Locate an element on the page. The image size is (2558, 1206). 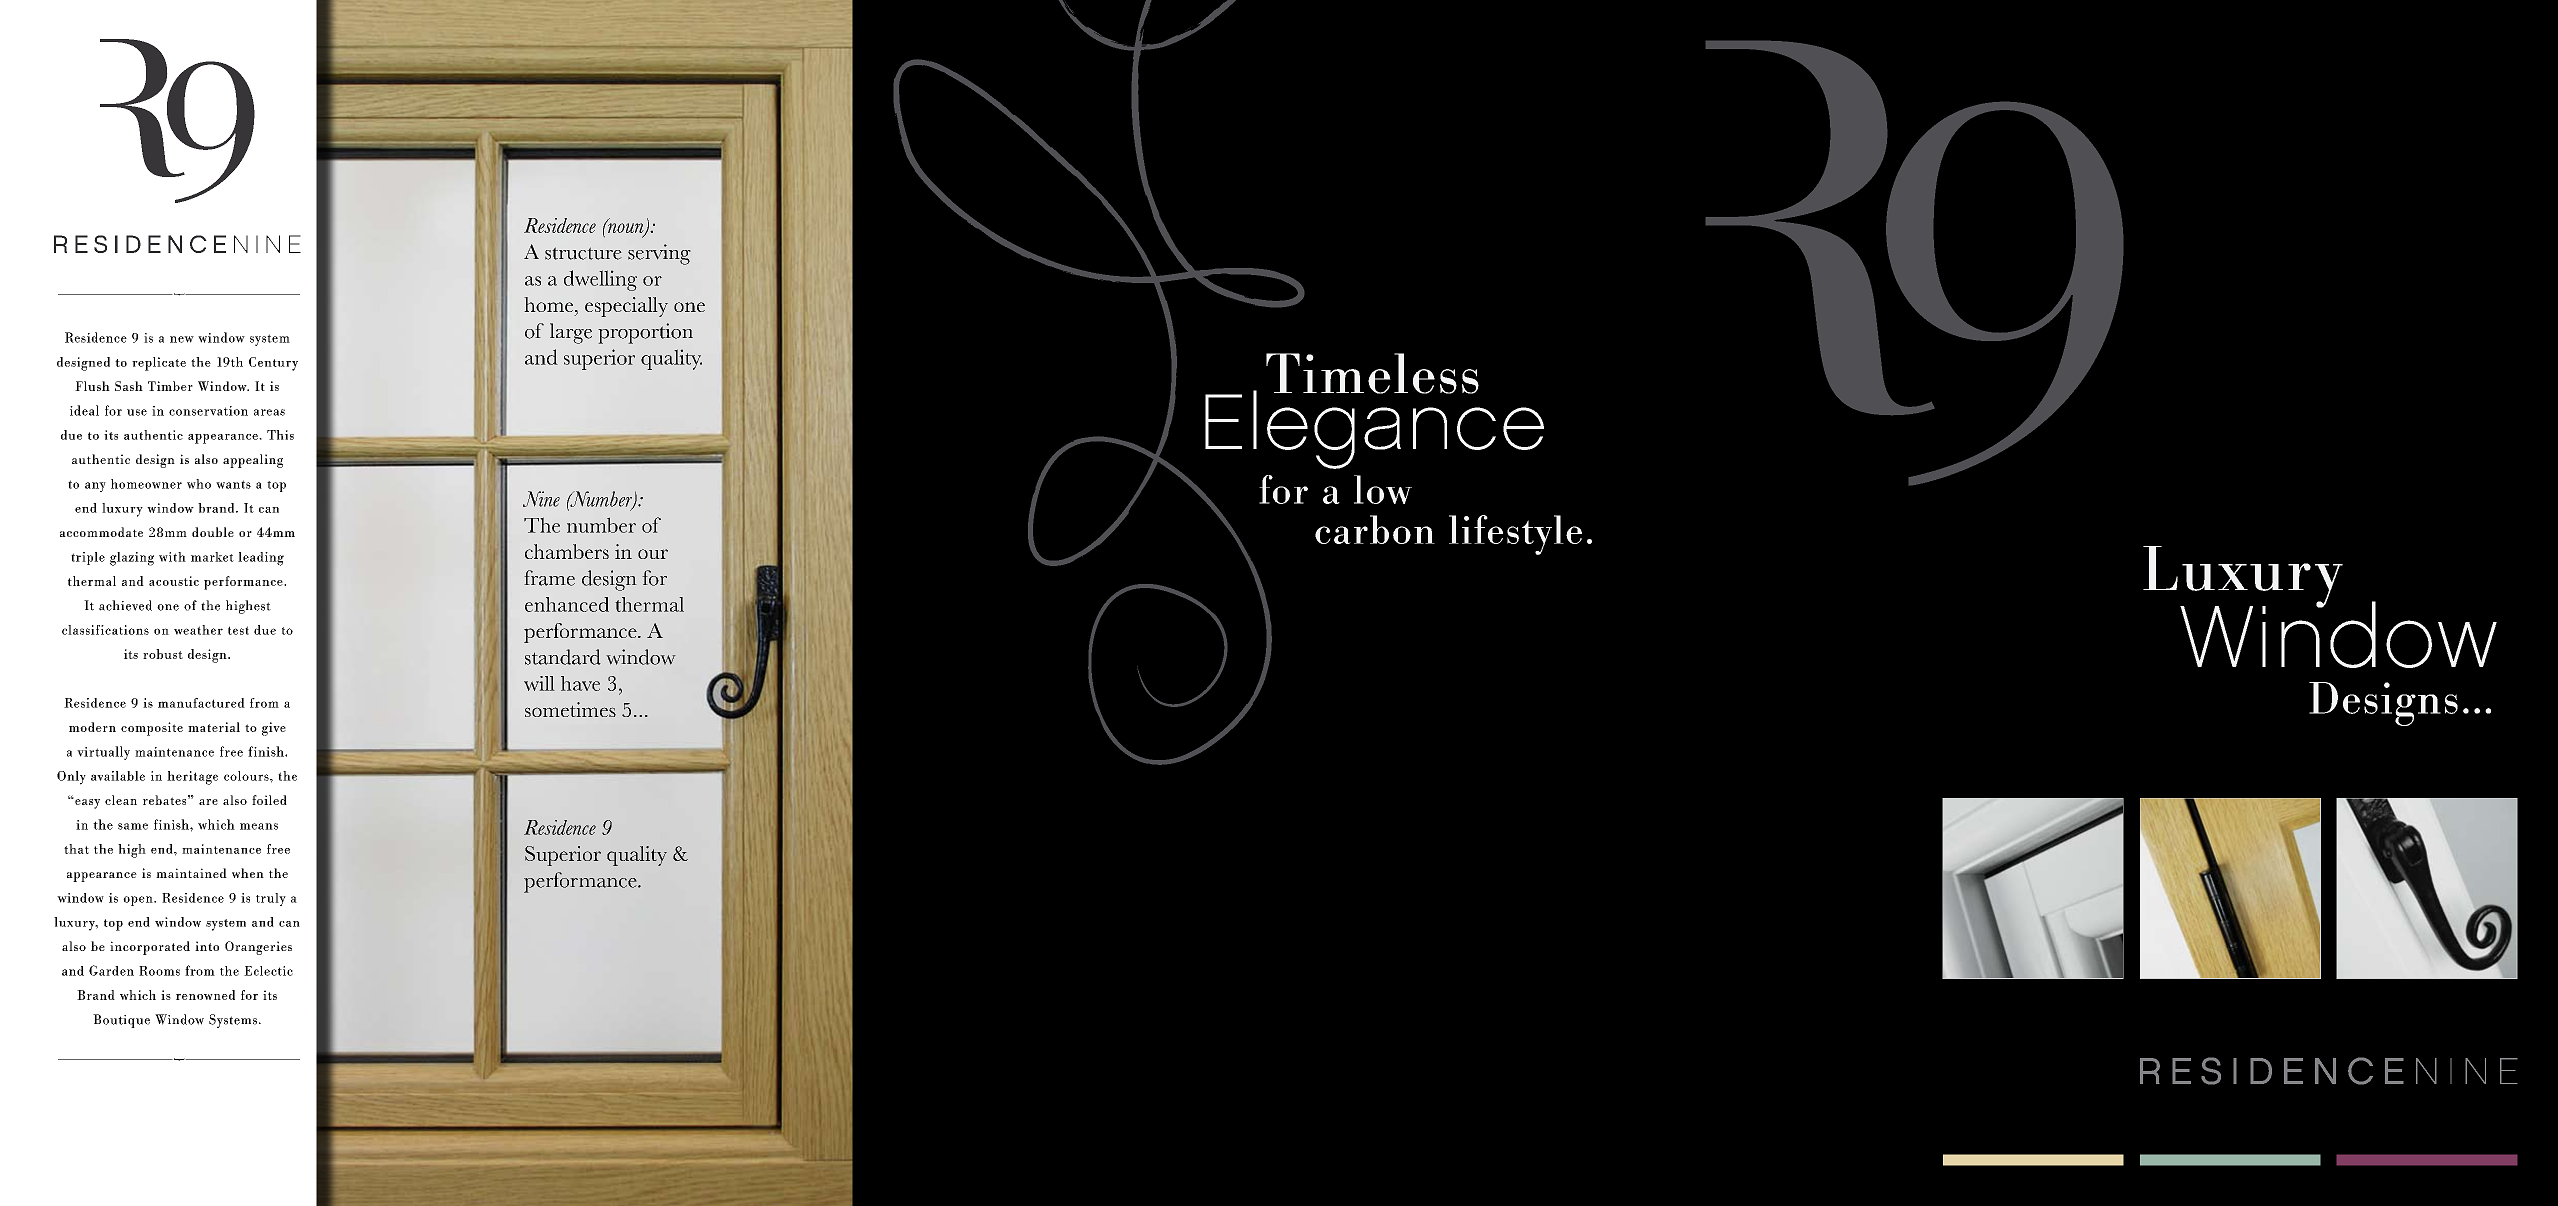
new is located at coordinates (182, 339).
